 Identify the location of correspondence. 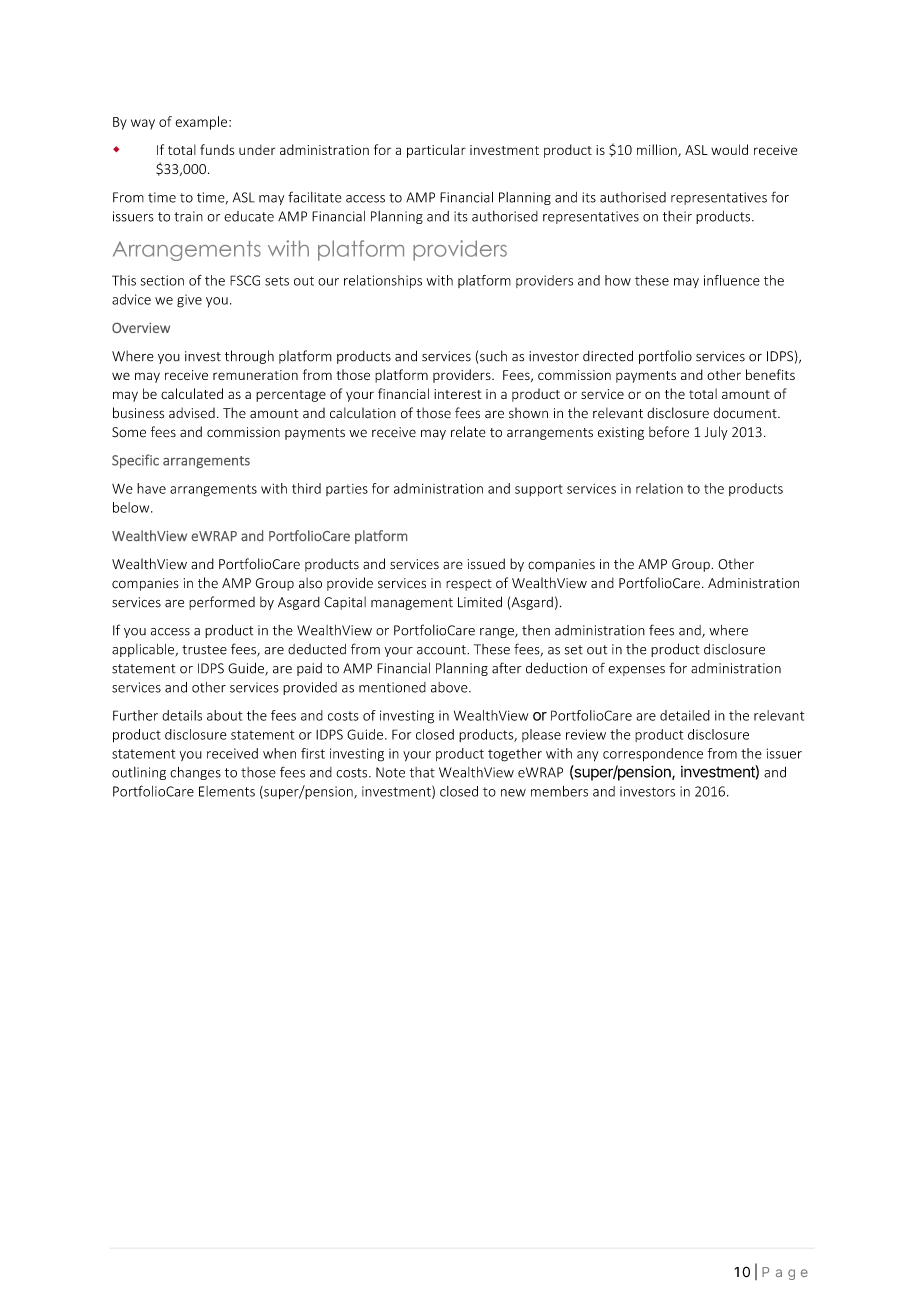
(653, 755).
